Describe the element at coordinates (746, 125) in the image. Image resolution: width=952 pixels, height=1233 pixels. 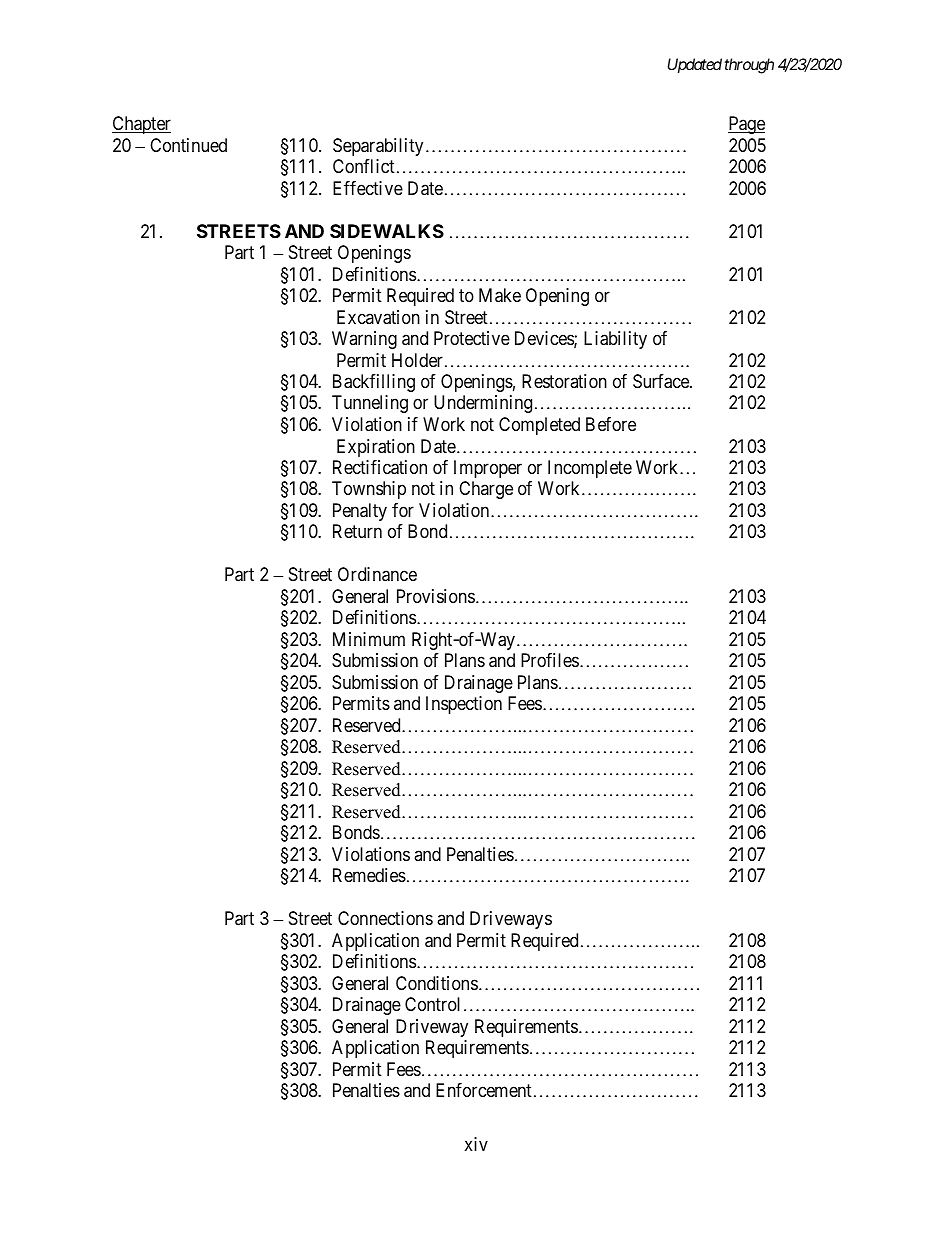
I see `Page` at that location.
